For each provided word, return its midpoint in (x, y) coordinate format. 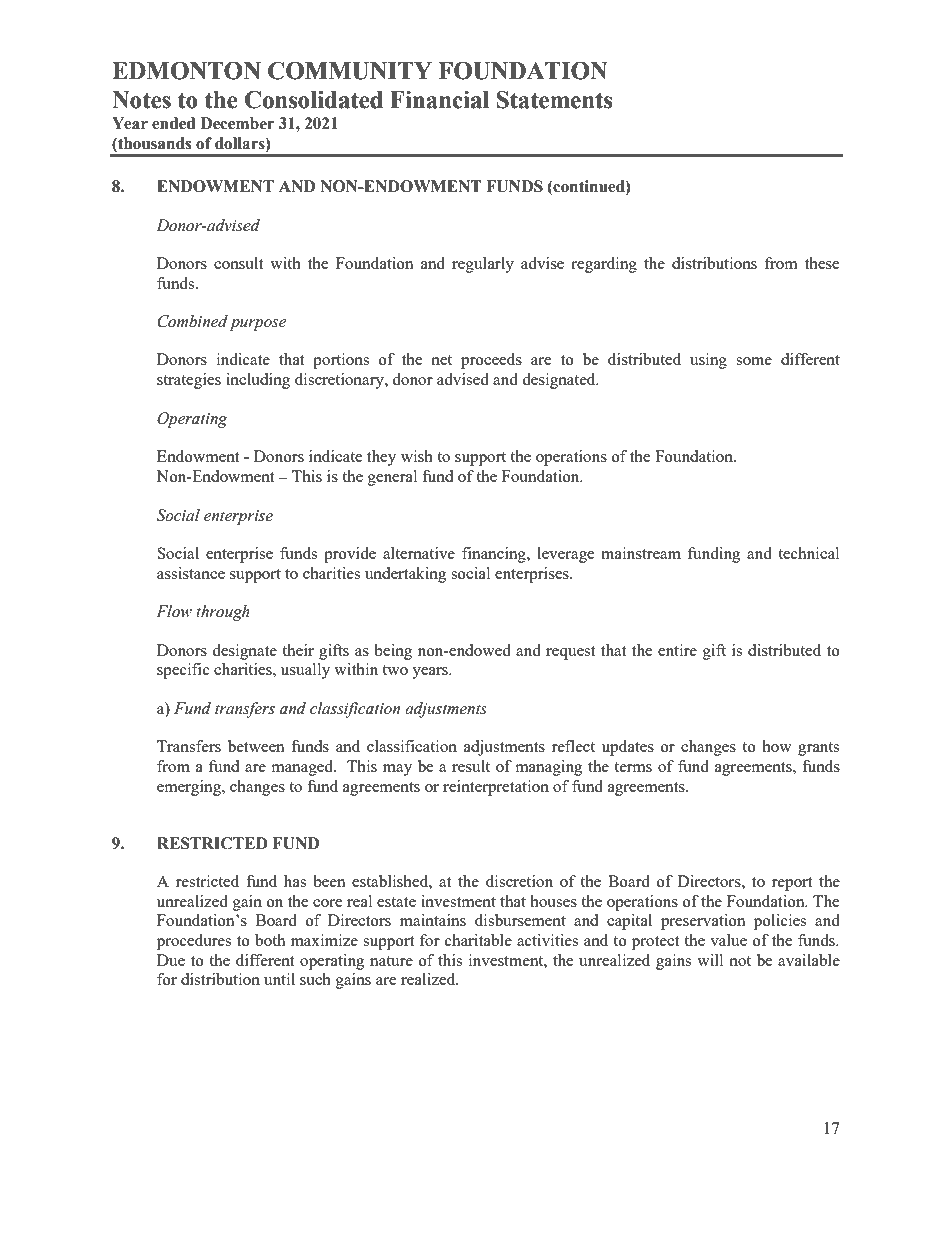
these (822, 263)
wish (417, 456)
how (777, 746)
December (237, 123)
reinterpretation (496, 788)
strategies (189, 381)
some (754, 361)
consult (238, 263)
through (223, 613)
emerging (190, 788)
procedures (194, 942)
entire (677, 650)
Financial (439, 100)
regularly (483, 265)
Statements (555, 100)
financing (495, 555)
